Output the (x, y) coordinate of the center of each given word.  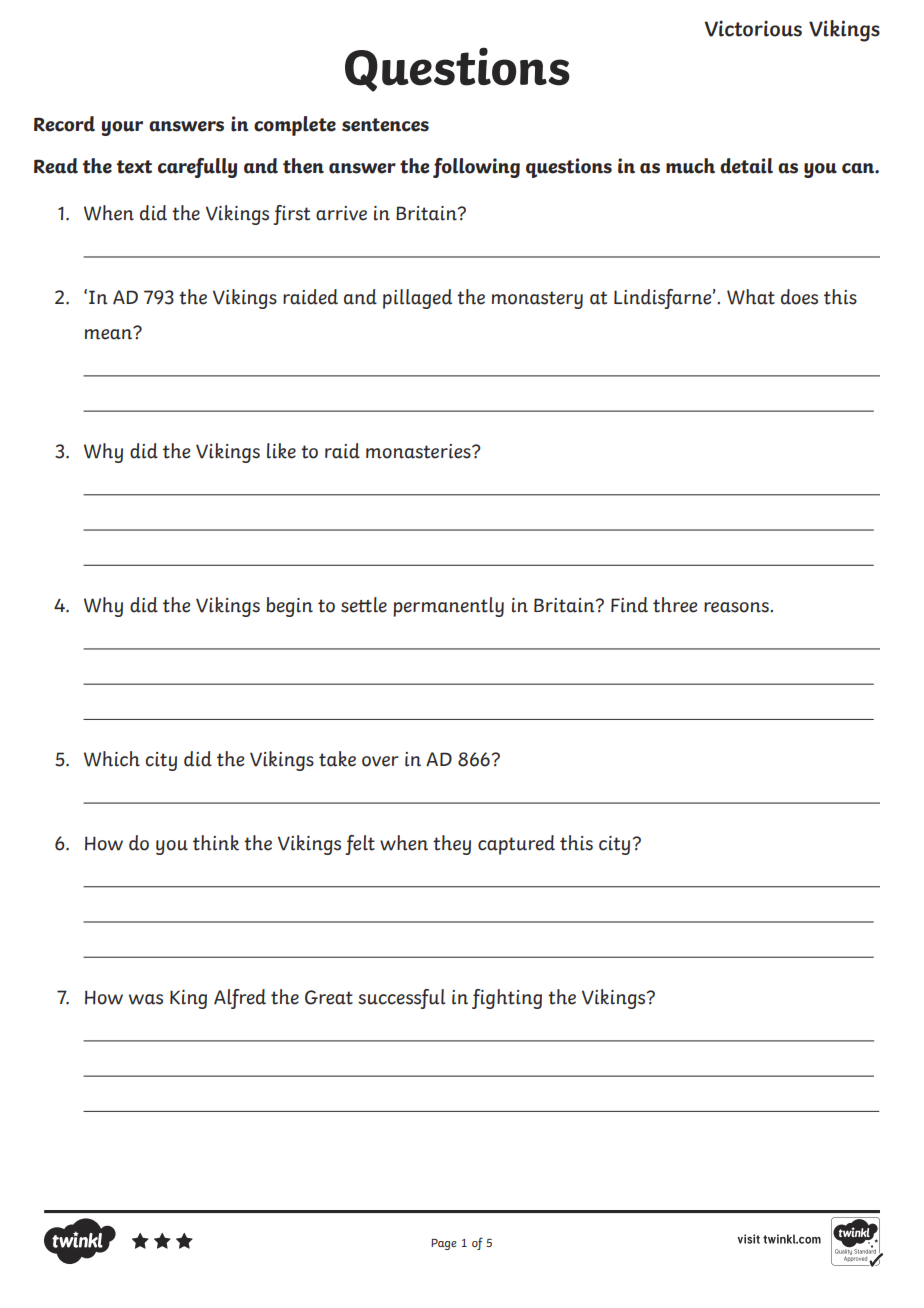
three (675, 605)
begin (289, 607)
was (146, 999)
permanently (448, 607)
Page (444, 1244)
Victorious (753, 28)
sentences (385, 125)
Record (64, 124)
